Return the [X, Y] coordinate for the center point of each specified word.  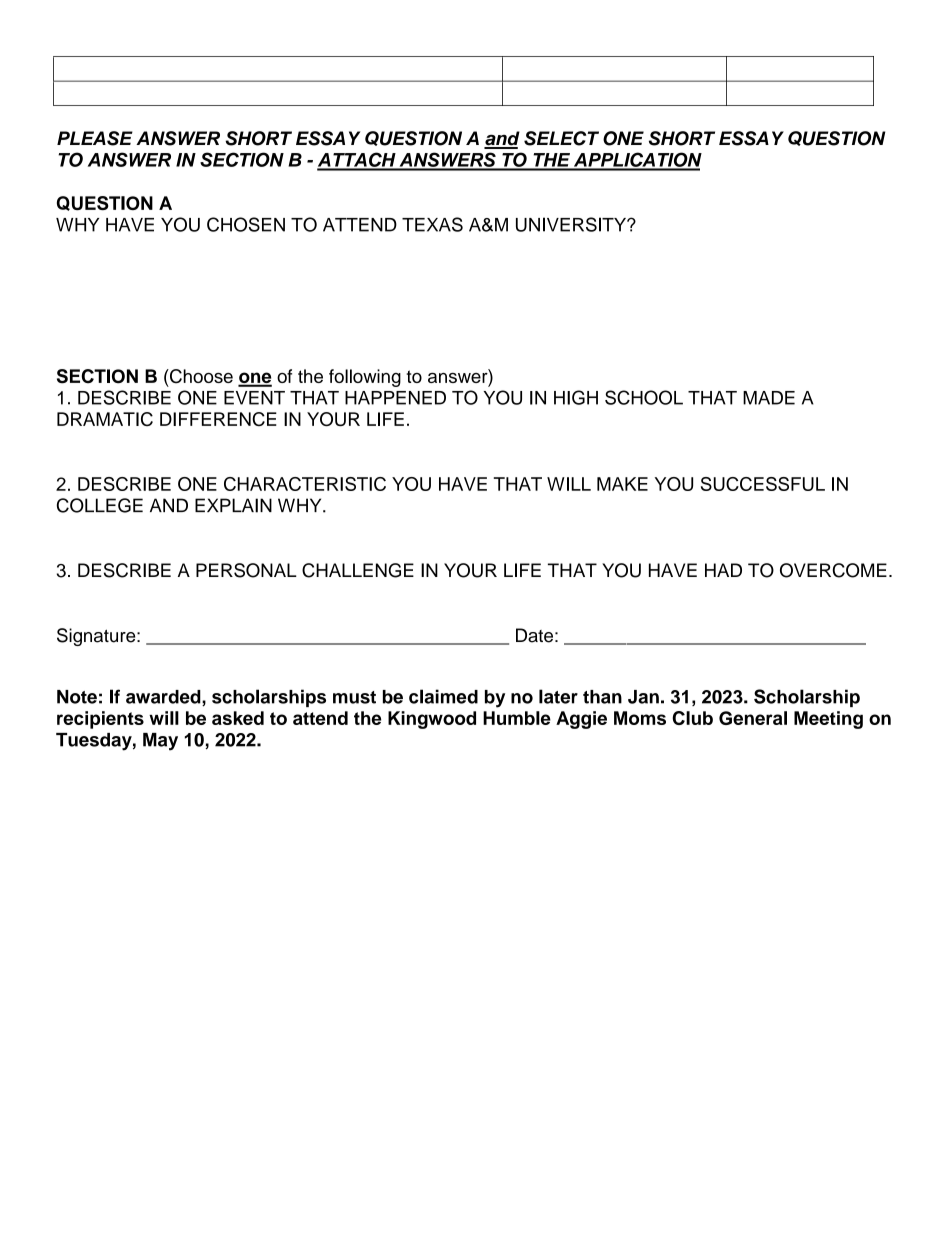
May [160, 742]
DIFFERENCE [218, 419]
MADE [769, 398]
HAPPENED [395, 398]
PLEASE [95, 138]
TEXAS [432, 224]
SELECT [561, 138]
